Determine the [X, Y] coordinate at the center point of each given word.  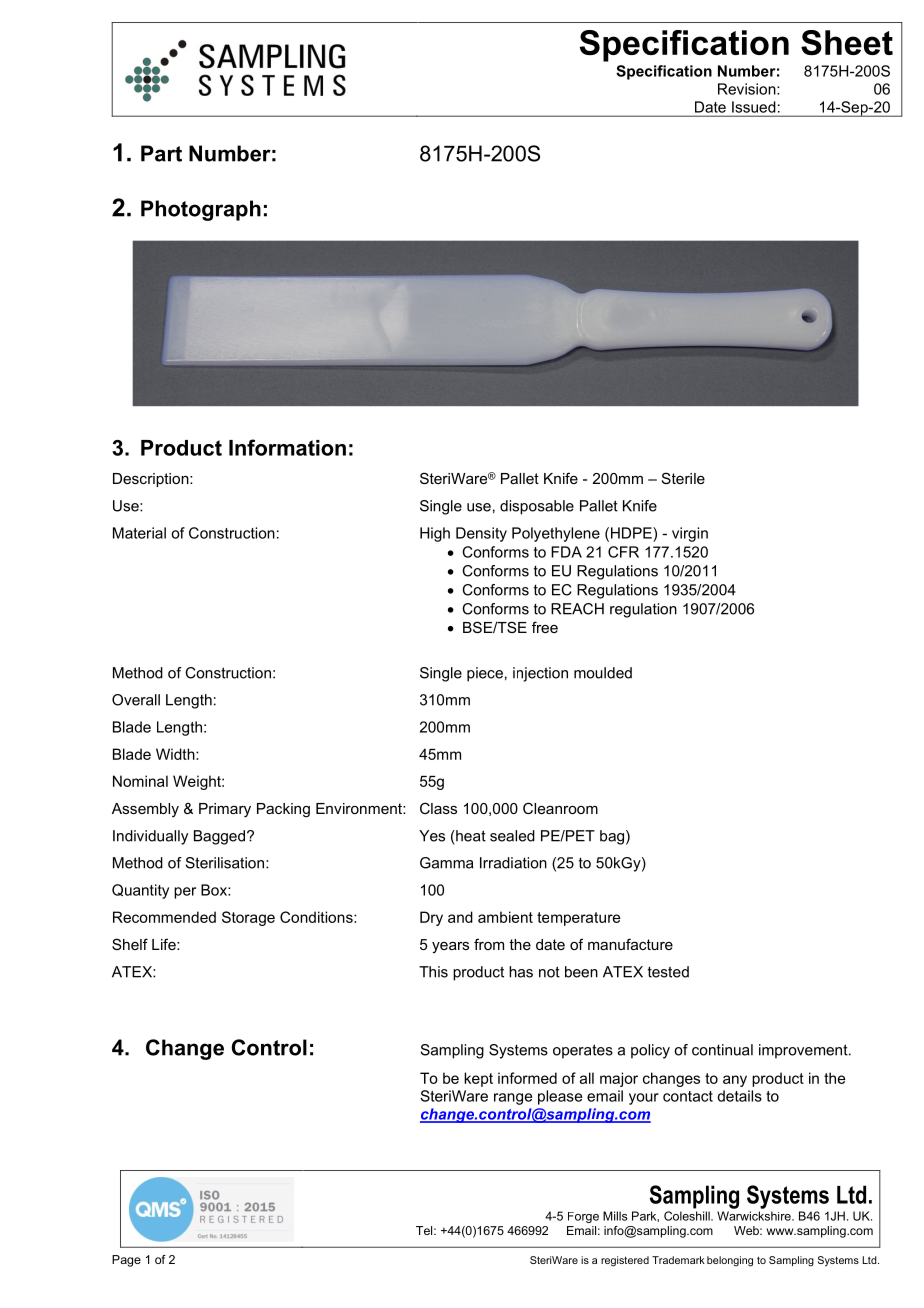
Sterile [683, 478]
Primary [225, 810]
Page [126, 1261]
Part [161, 153]
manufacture [630, 944]
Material [139, 533]
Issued [753, 107]
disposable [537, 507]
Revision [748, 89]
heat [470, 836]
